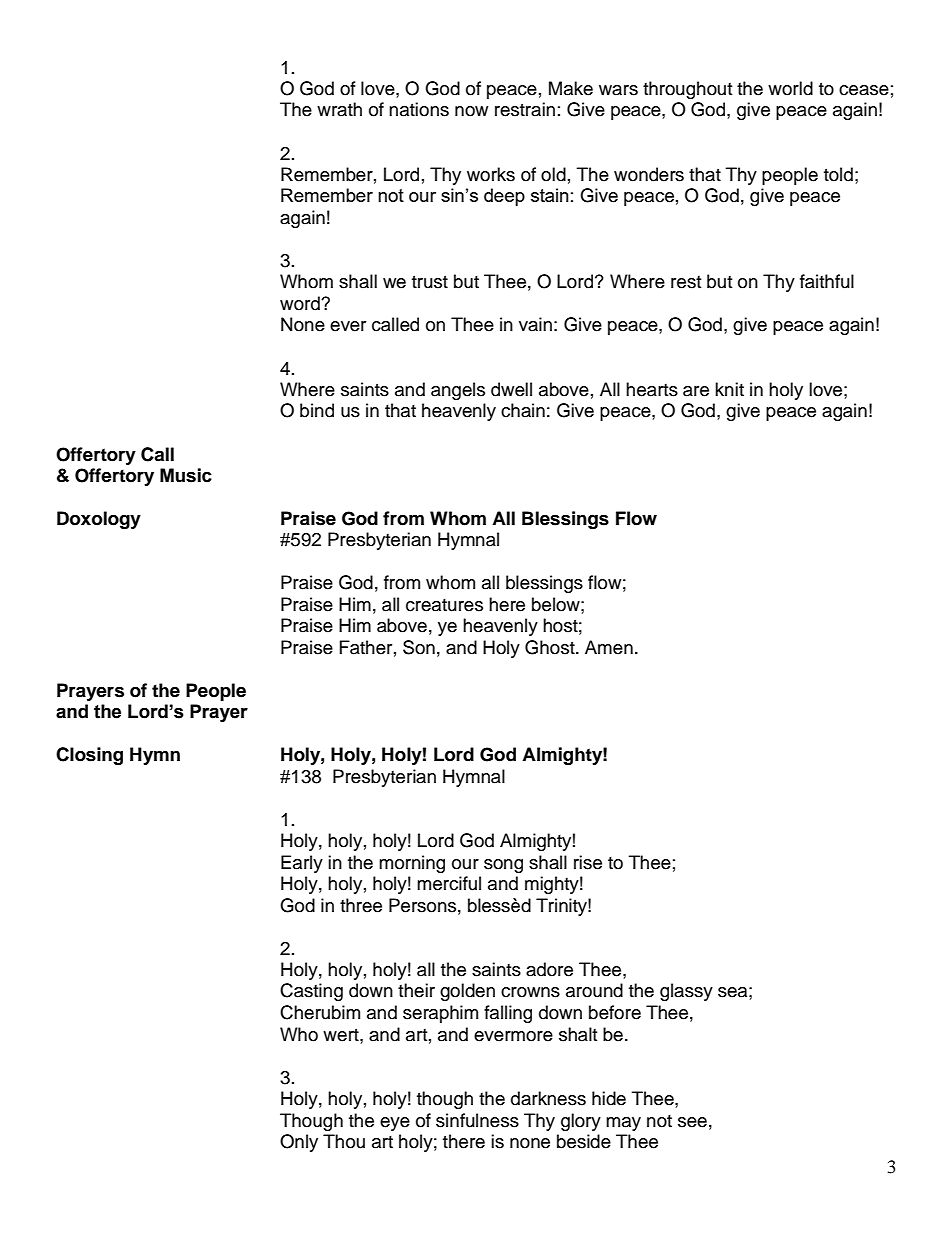 This image has height=1233, width=952. What do you see at coordinates (588, 862) in the image?
I see `rise` at bounding box center [588, 862].
